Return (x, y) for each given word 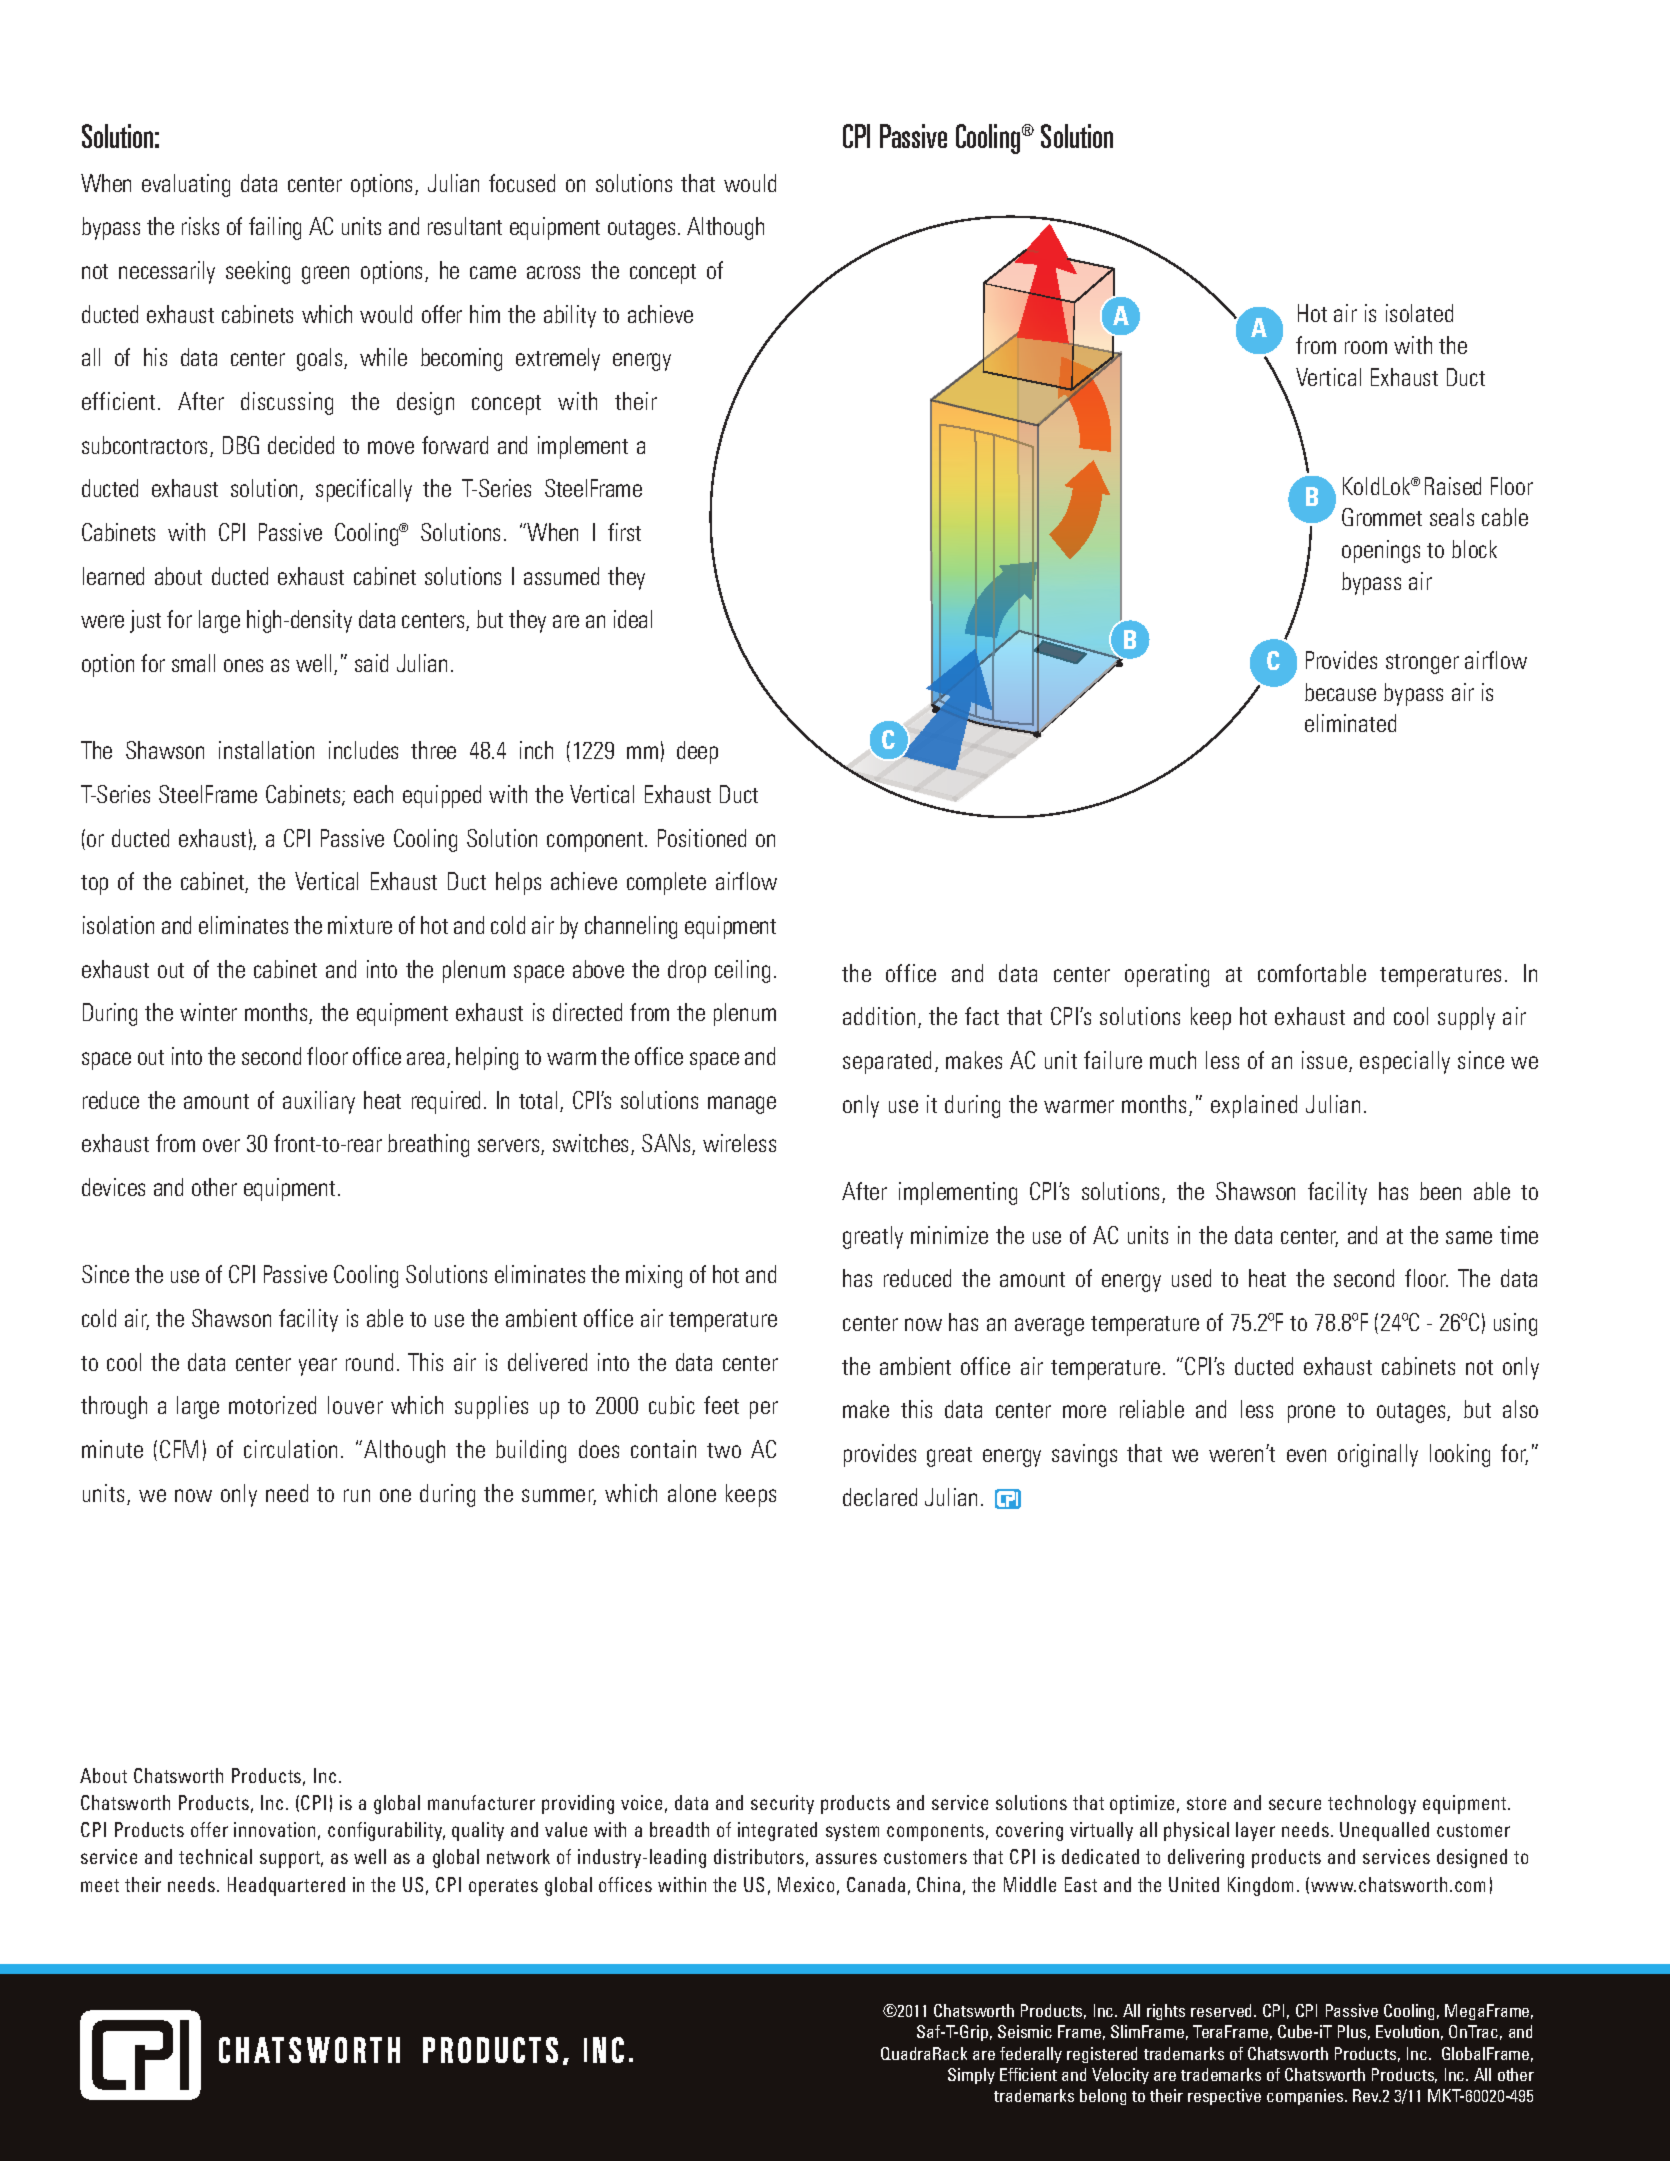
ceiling (742, 971)
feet (721, 1405)
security (782, 1804)
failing (275, 228)
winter (208, 1012)
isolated (1419, 313)
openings (1381, 551)
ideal (633, 619)
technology (1372, 1804)
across (553, 272)
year (318, 1367)
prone (1311, 1414)
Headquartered (286, 1886)
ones (243, 665)
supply (1466, 1018)
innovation (274, 1829)
